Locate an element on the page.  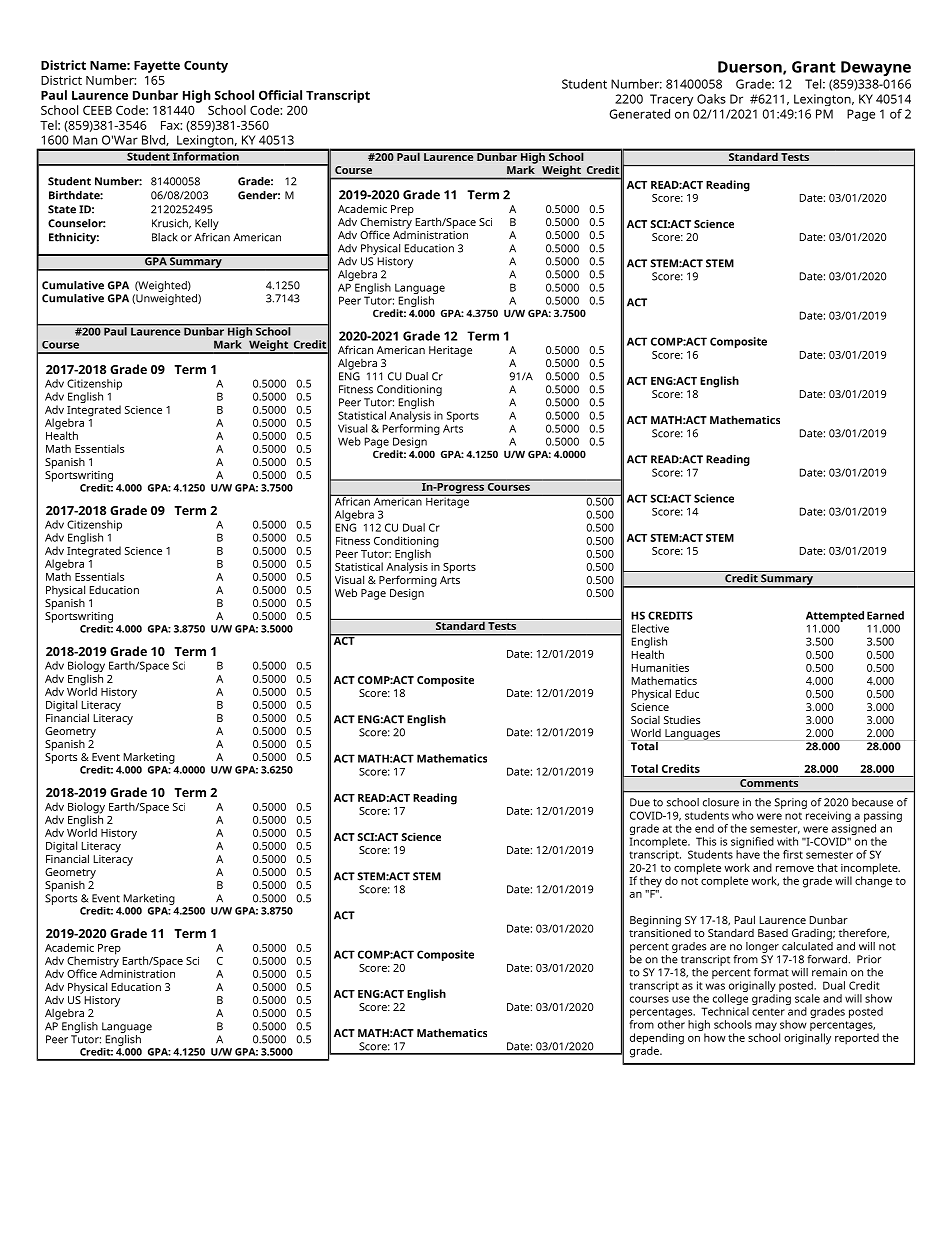
depending is located at coordinates (657, 1040).
